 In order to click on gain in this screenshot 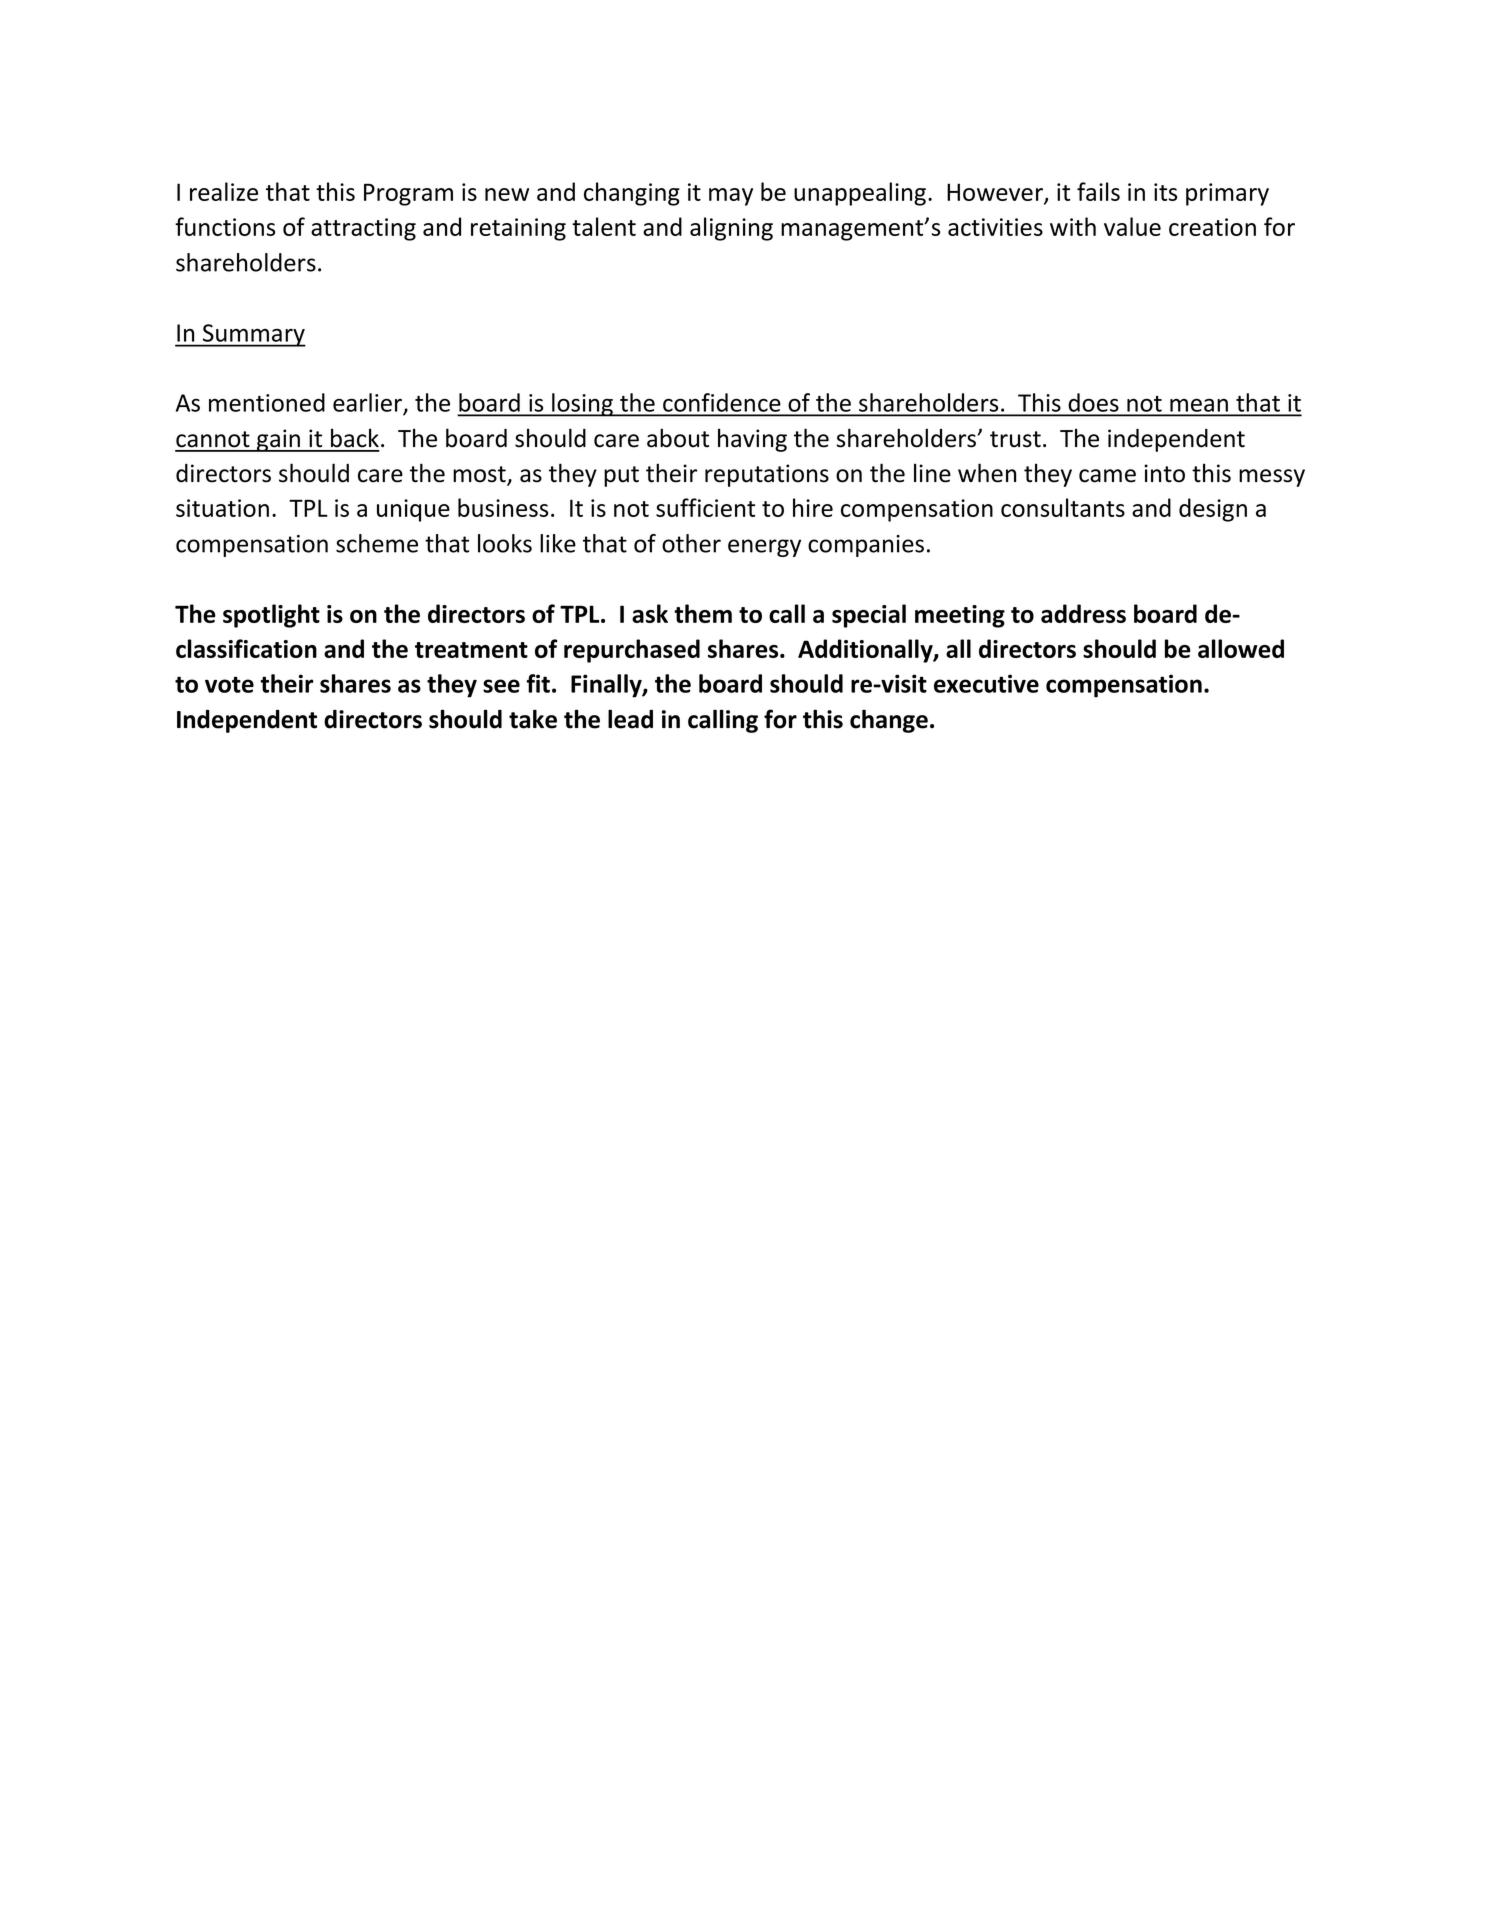, I will do `click(279, 440)`.
